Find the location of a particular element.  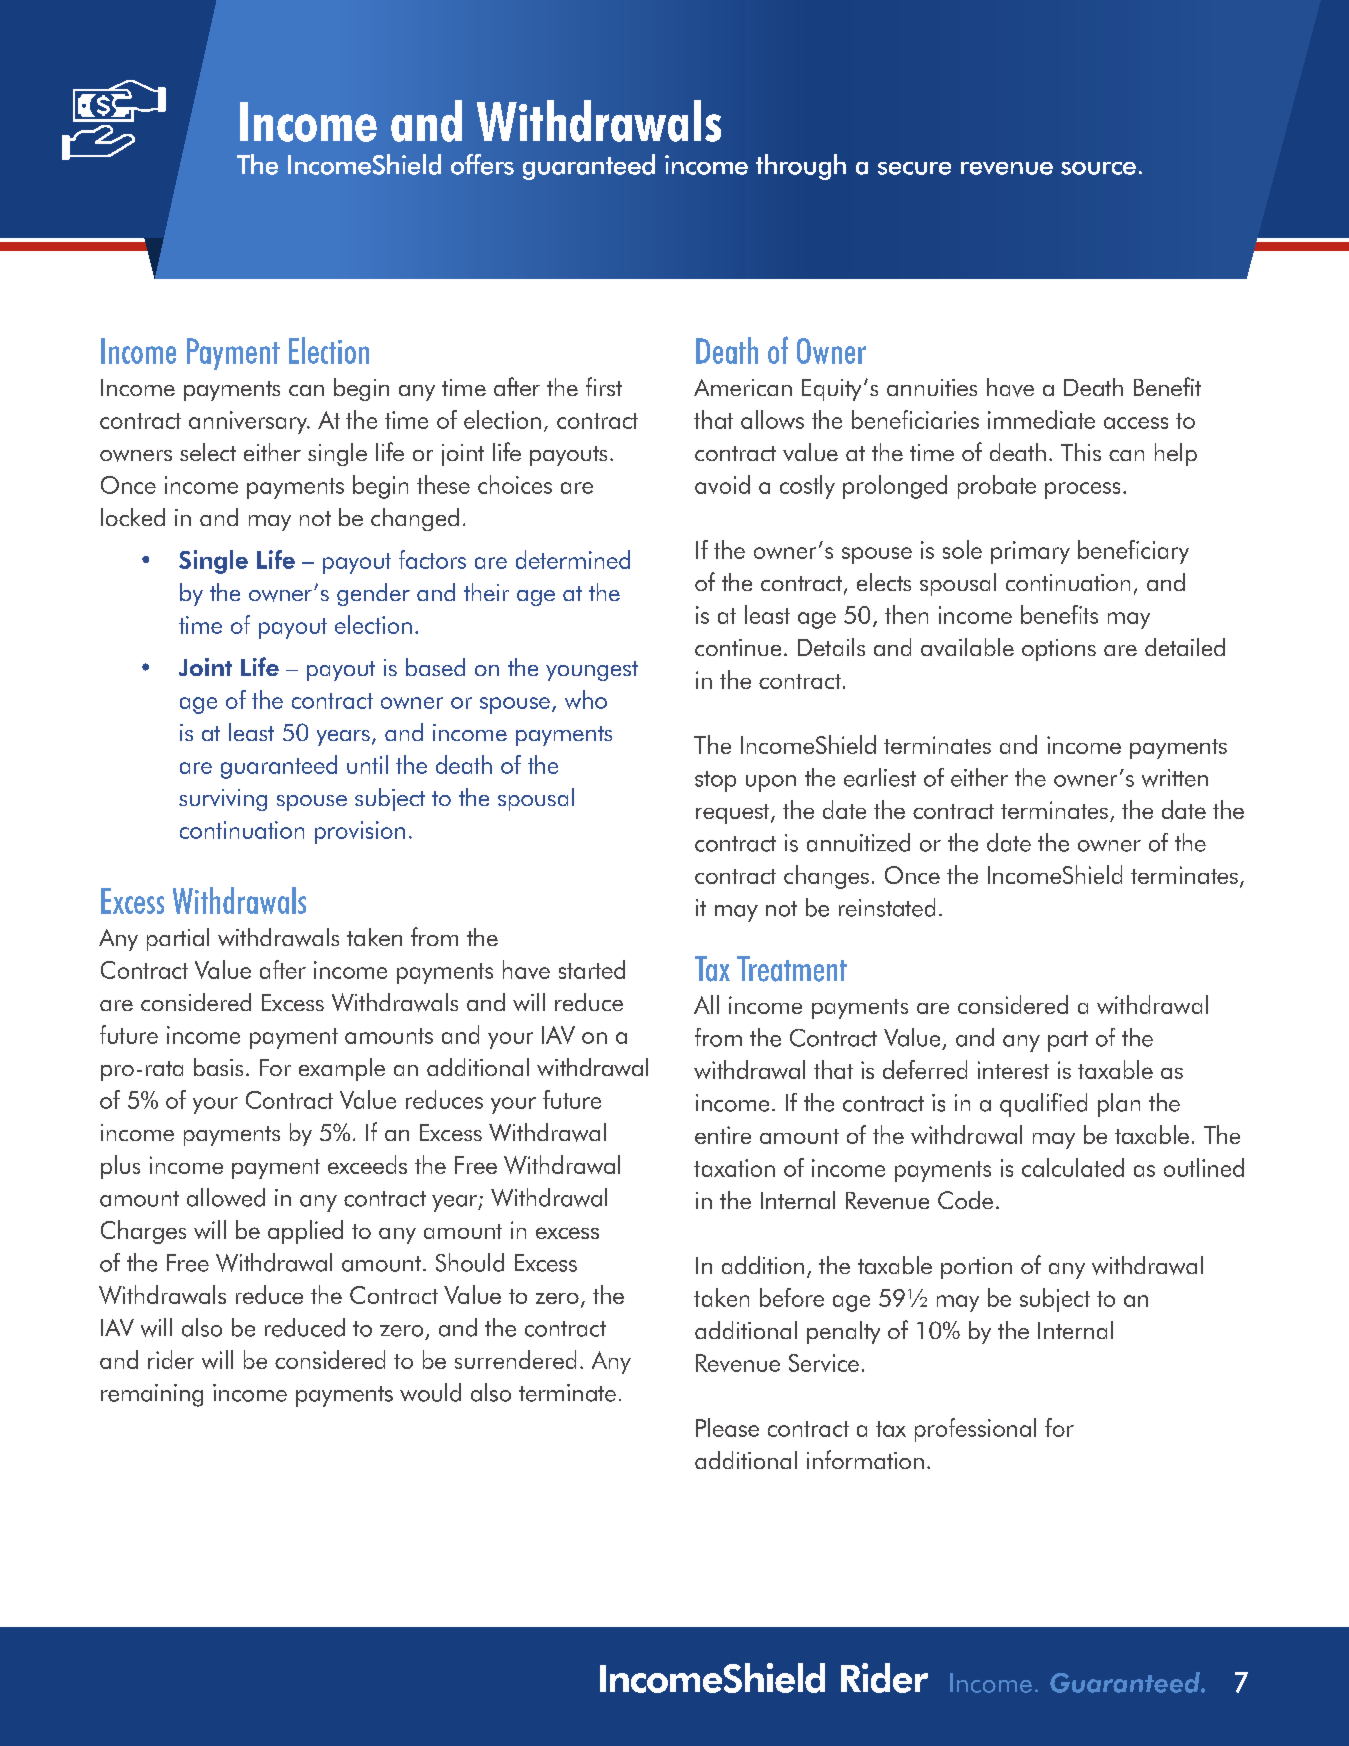

written is located at coordinates (1175, 778).
